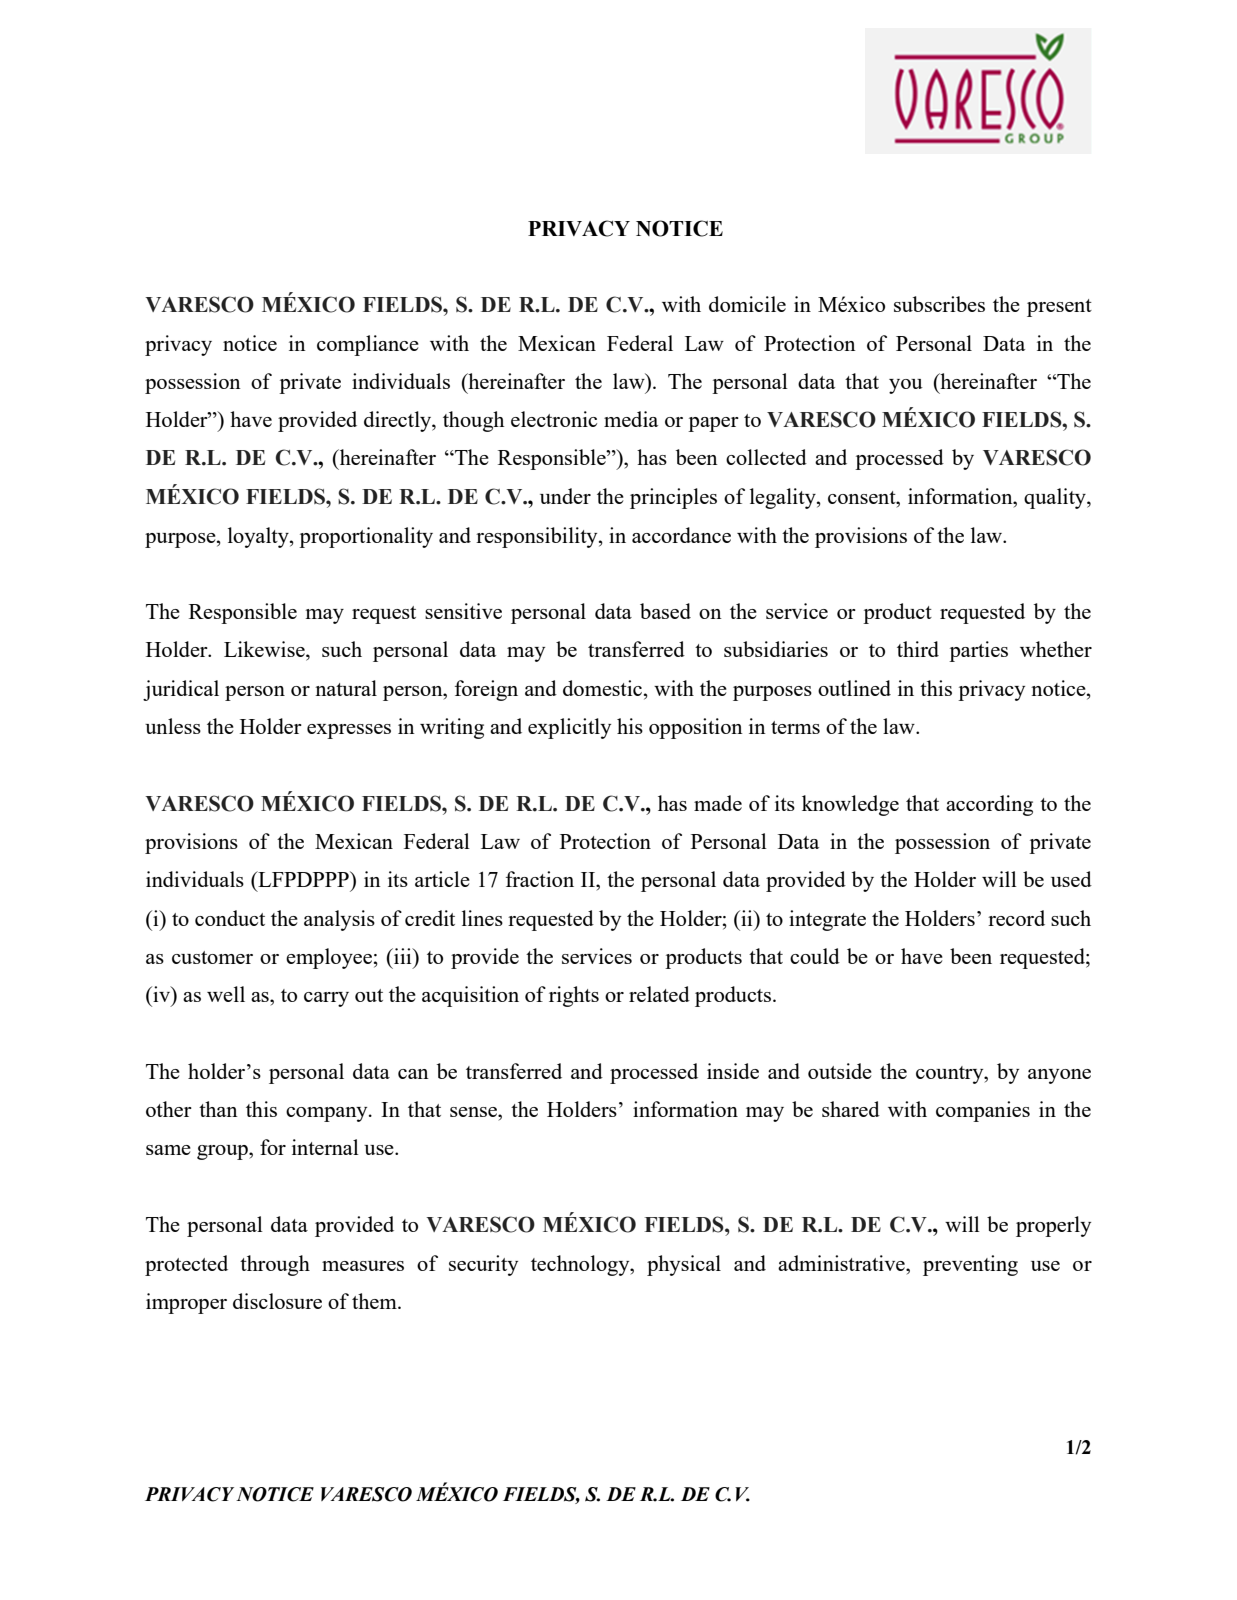 Image resolution: width=1237 pixels, height=1600 pixels. What do you see at coordinates (939, 304) in the image?
I see `subscribes` at bounding box center [939, 304].
